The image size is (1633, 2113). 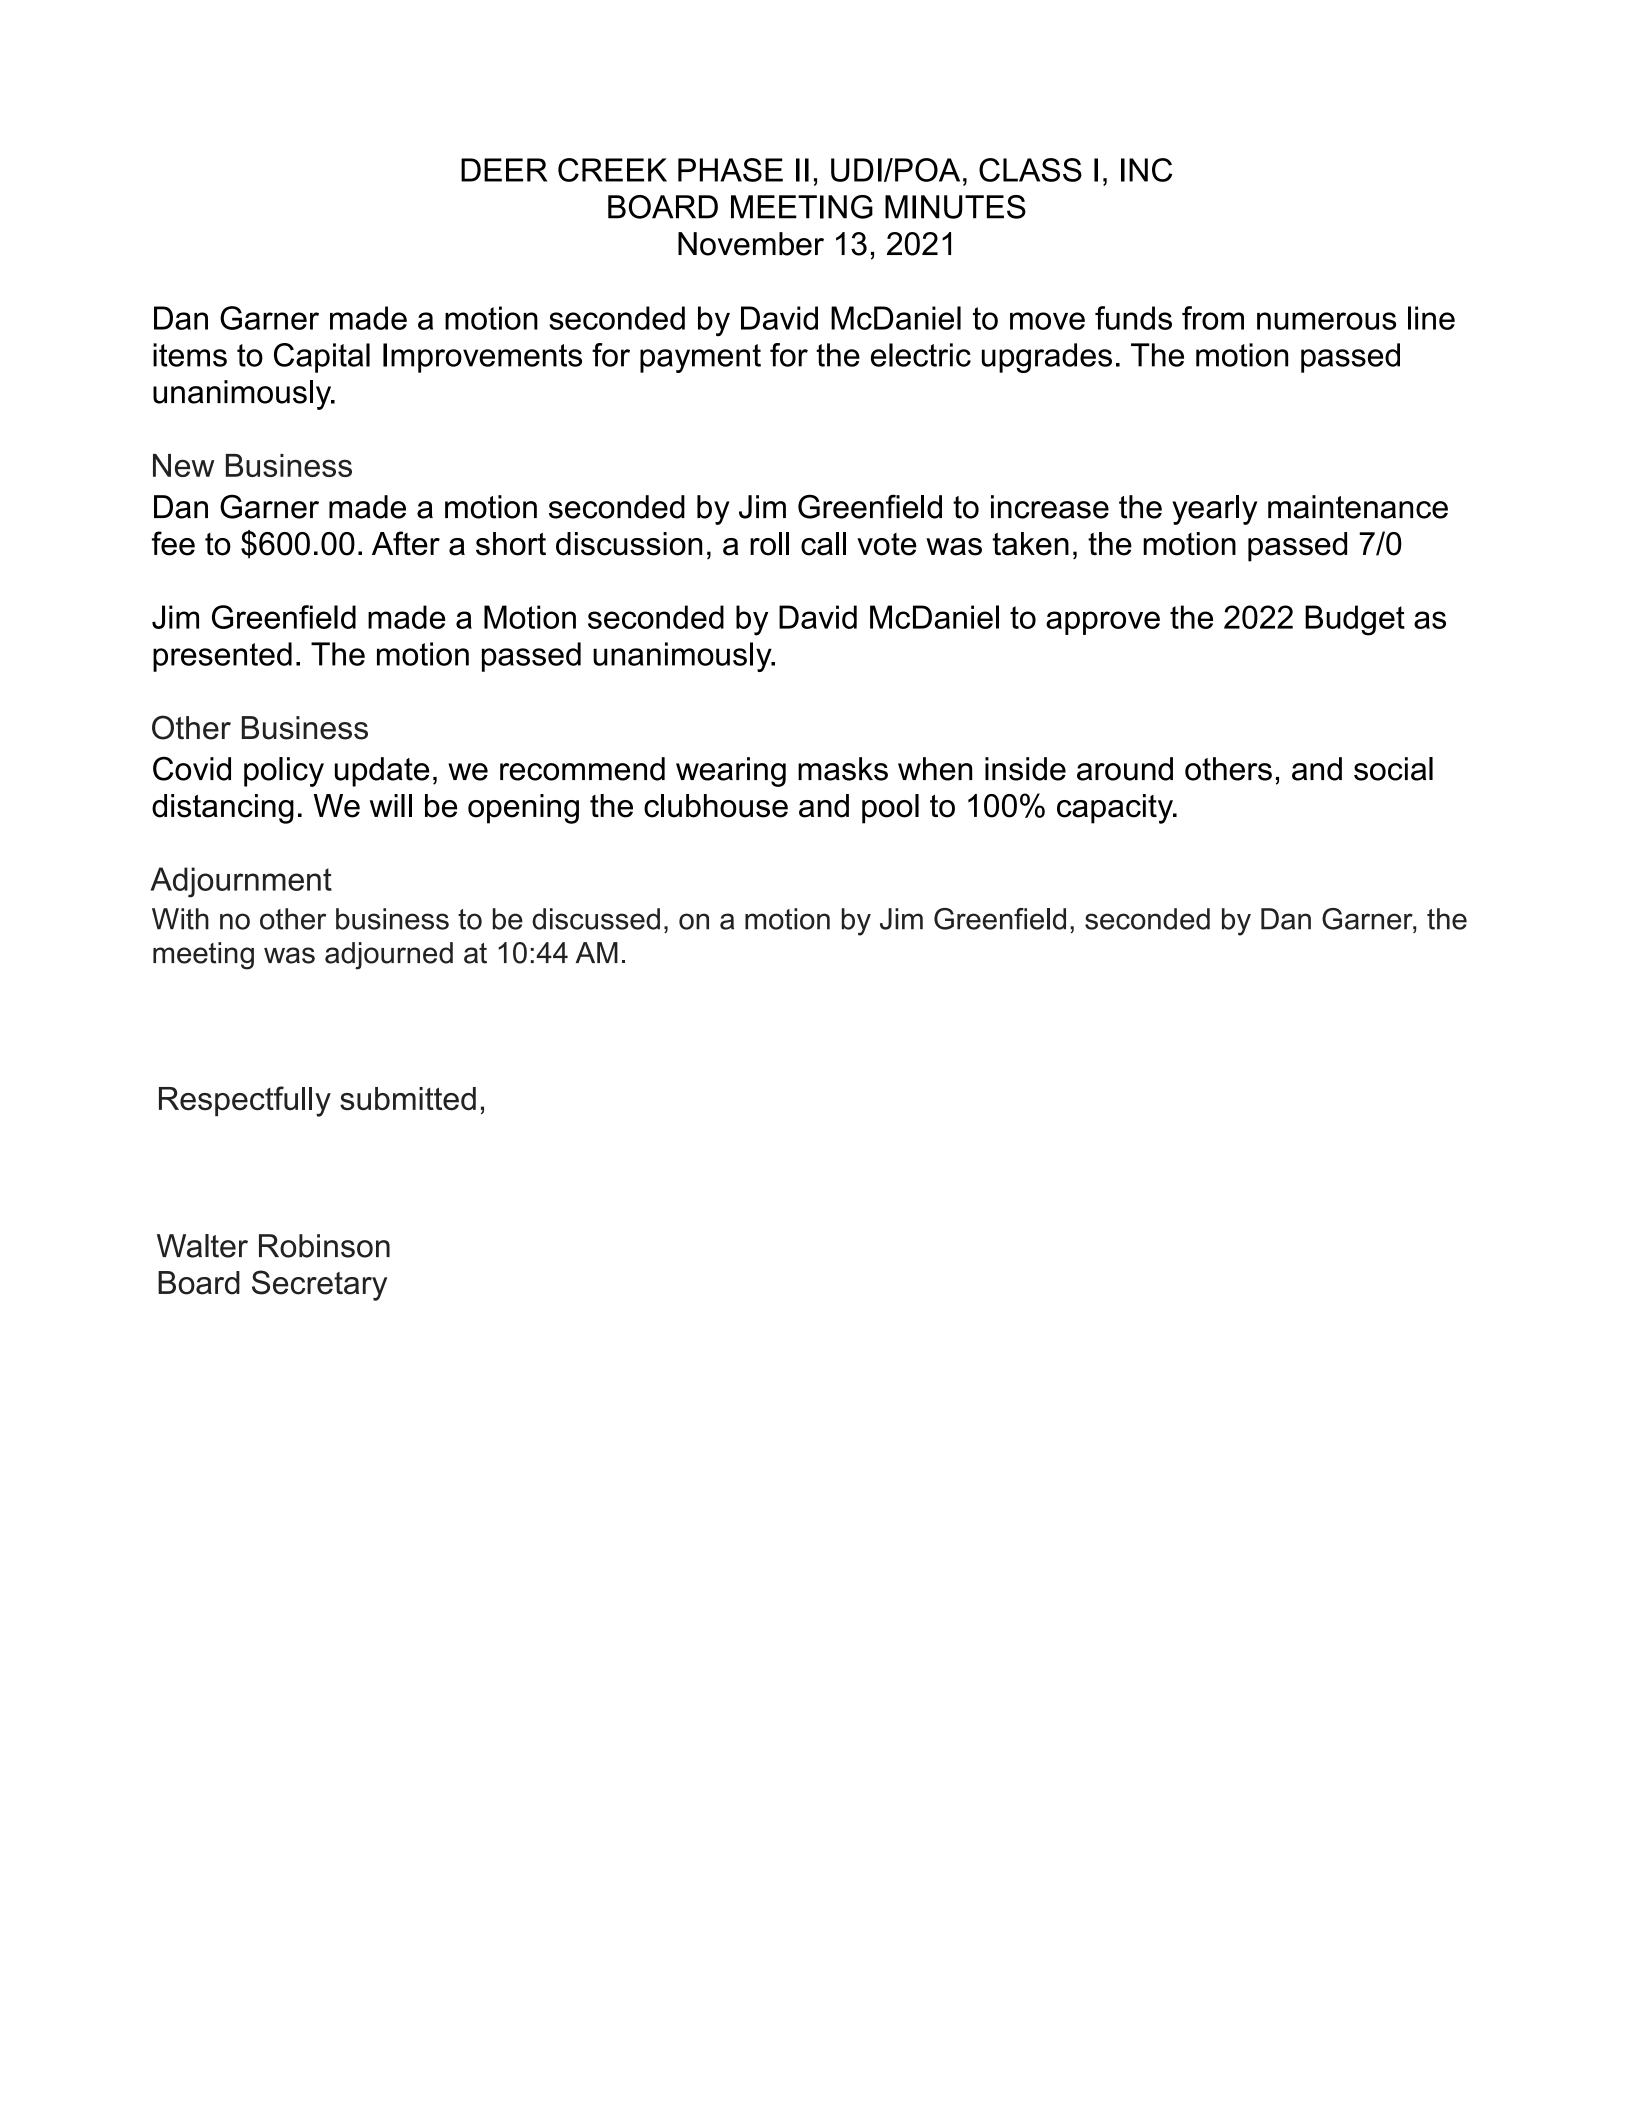 I want to click on CLASS, so click(x=1030, y=170).
